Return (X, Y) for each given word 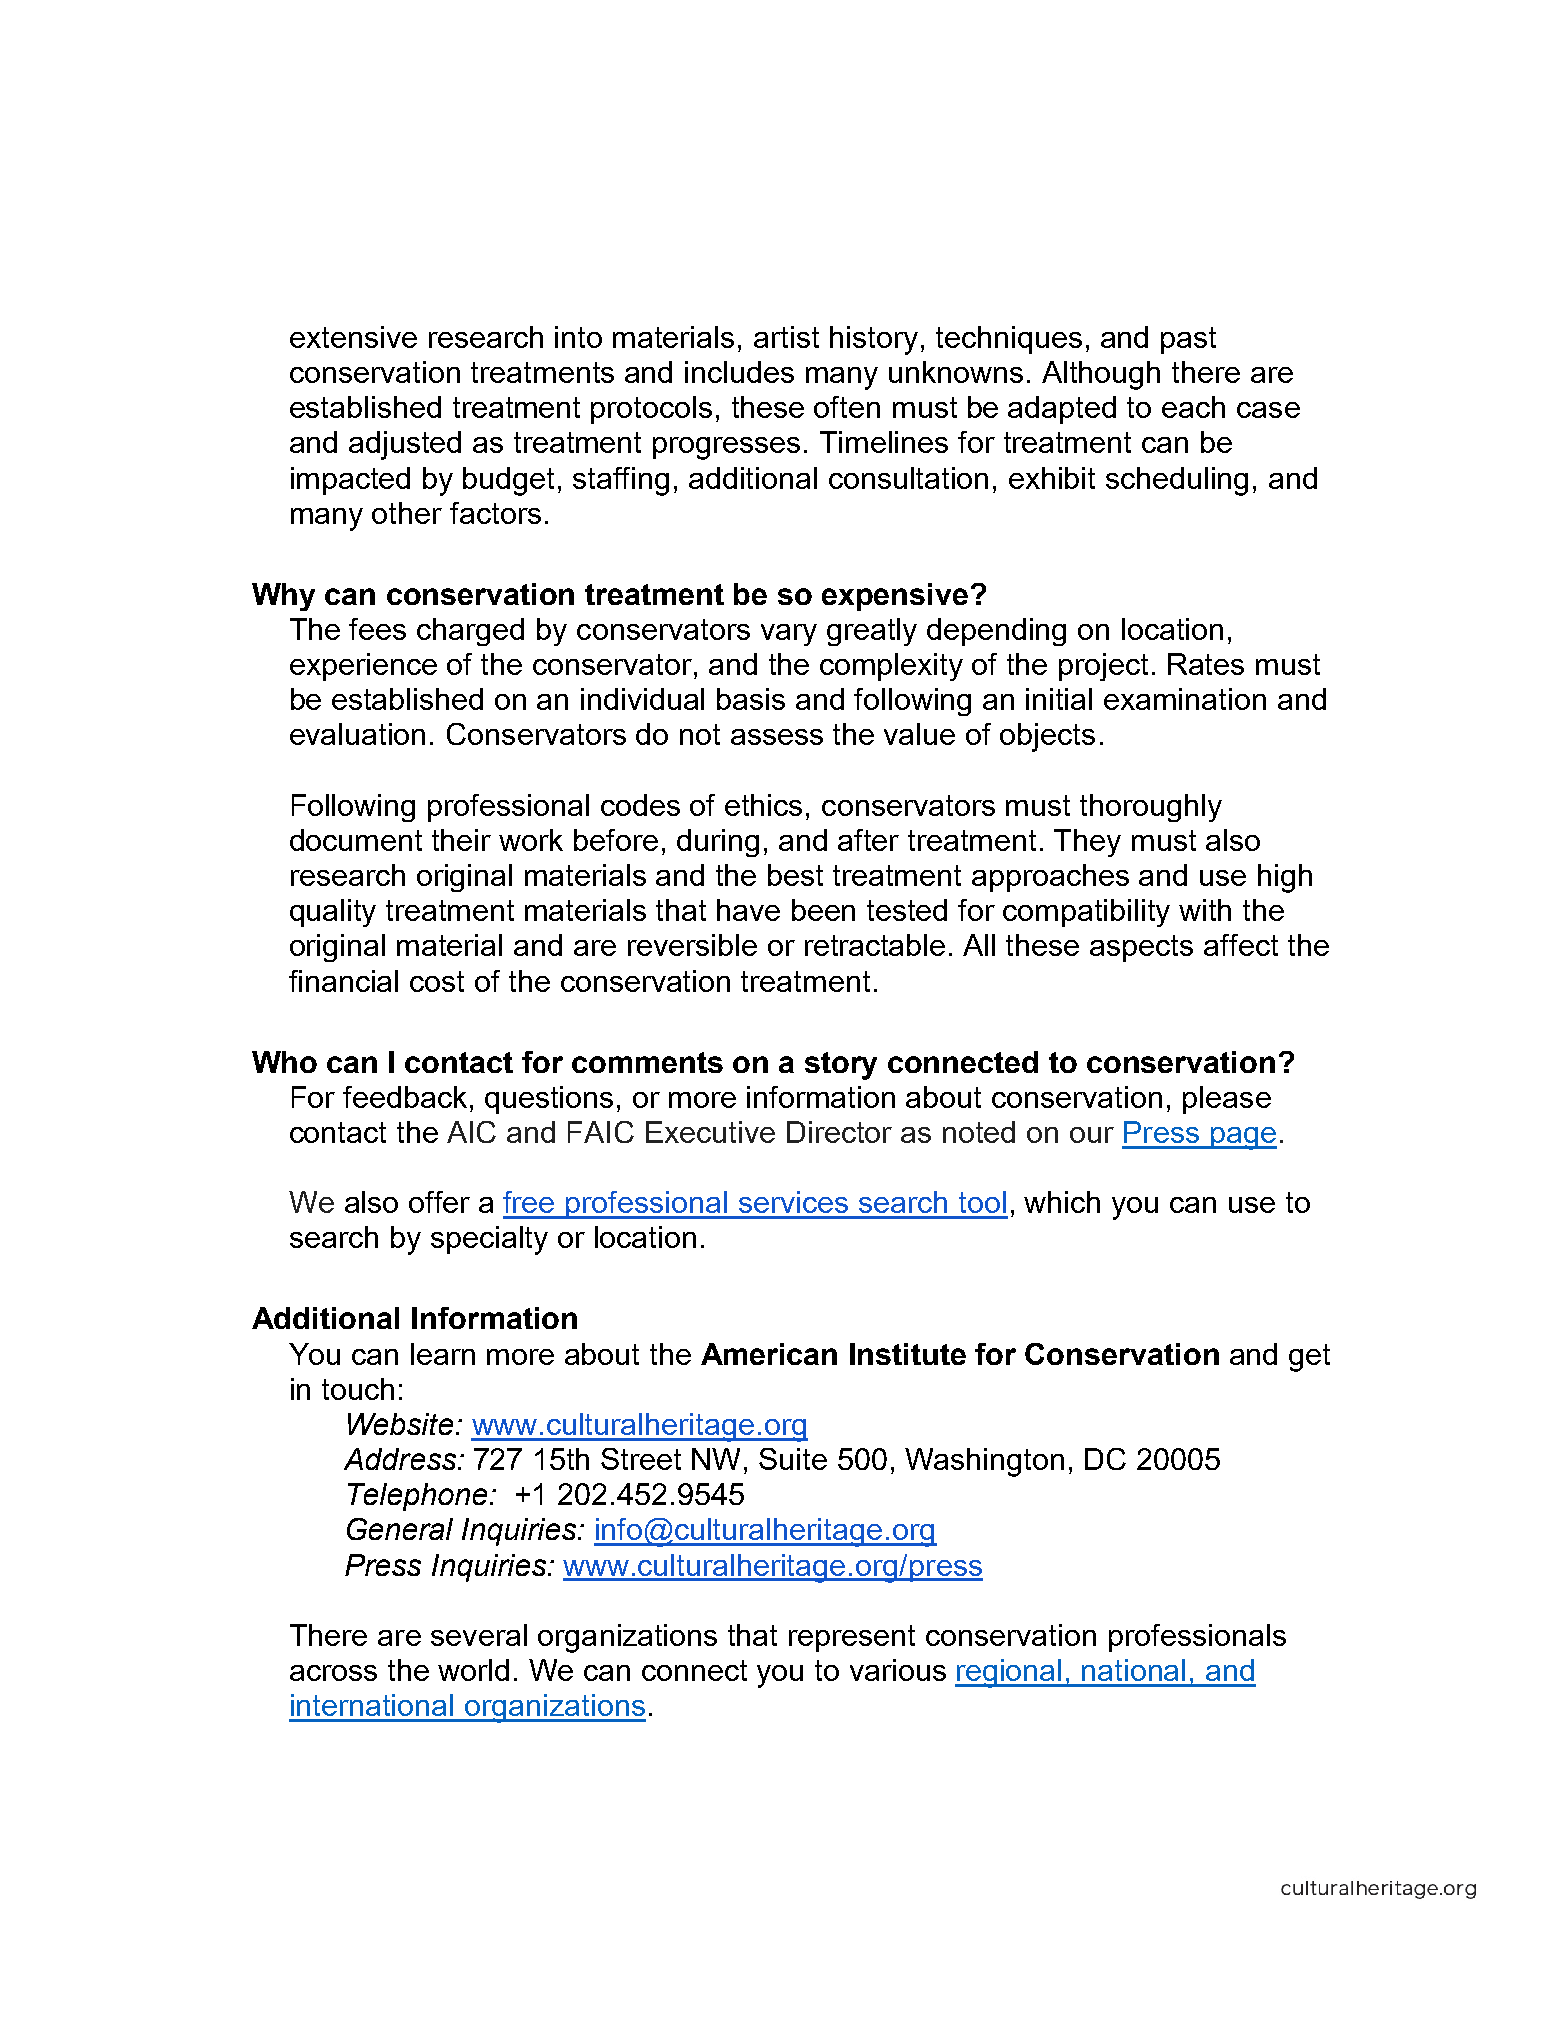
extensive (353, 337)
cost (437, 981)
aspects (1141, 948)
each (1193, 407)
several (479, 1635)
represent (852, 1638)
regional (1010, 1673)
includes (739, 372)
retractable (875, 945)
